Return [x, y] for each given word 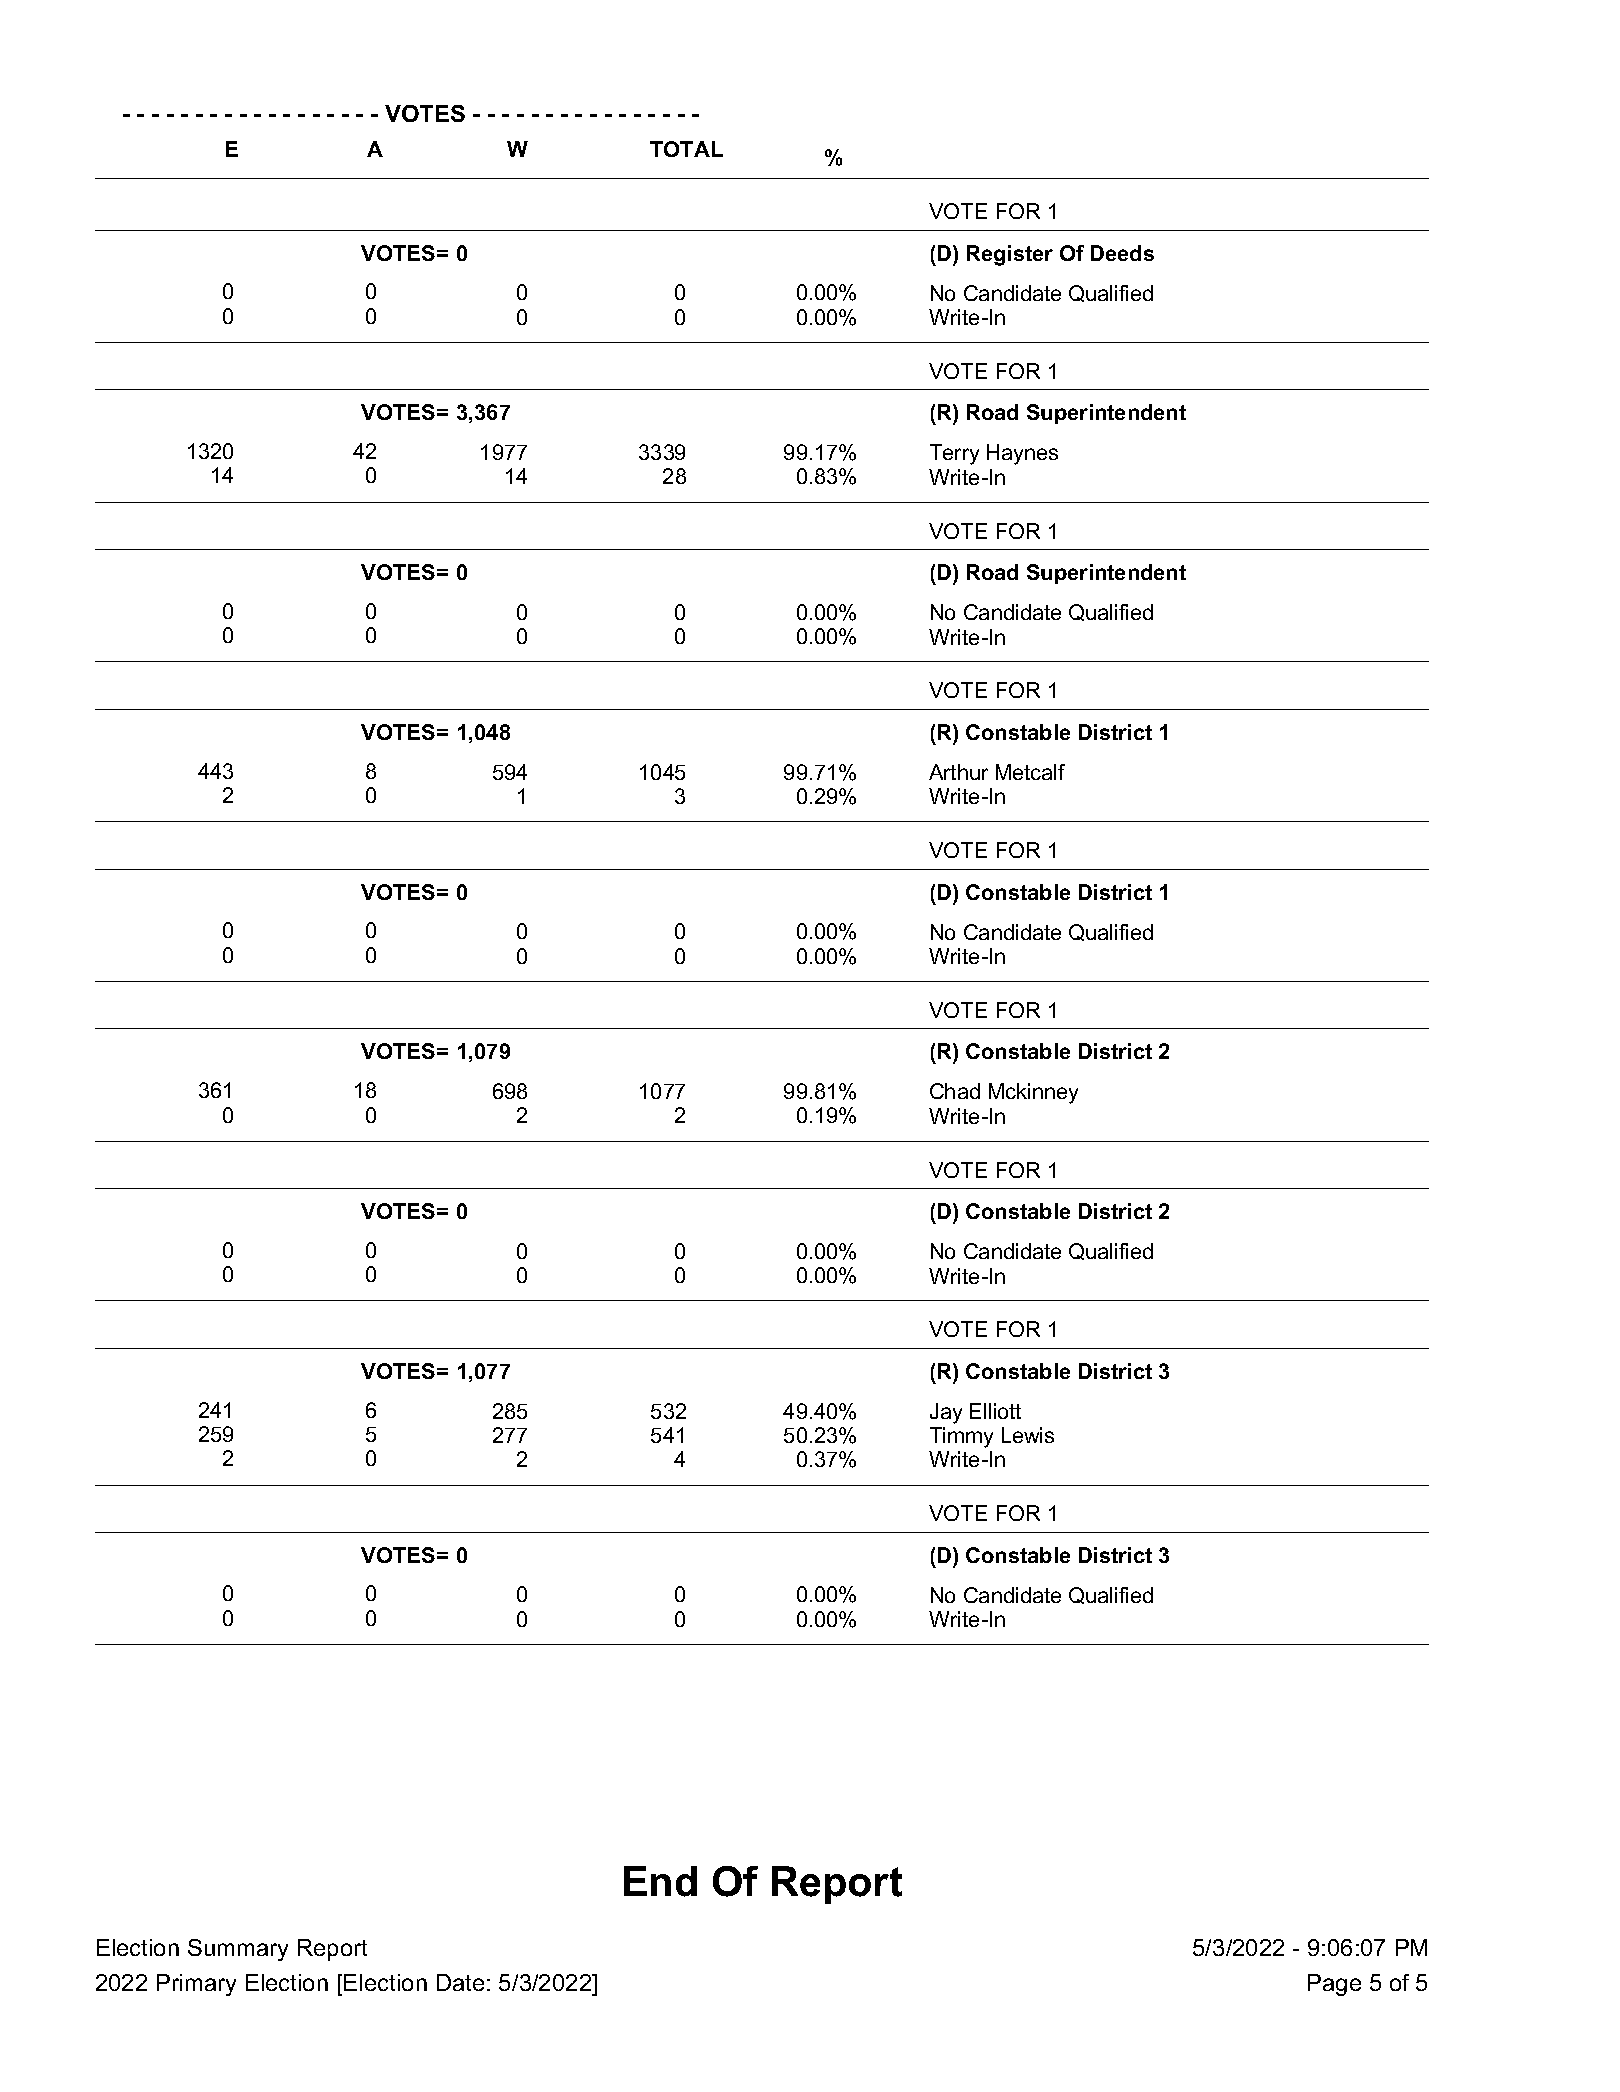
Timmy [961, 1437]
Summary [238, 1950]
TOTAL [686, 149]
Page [1334, 1985]
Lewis [1028, 1435]
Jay [946, 1413]
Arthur [958, 772]
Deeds [1122, 253]
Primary [196, 1985]
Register [1010, 255]
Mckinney [1033, 1093]
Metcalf [1030, 772]
